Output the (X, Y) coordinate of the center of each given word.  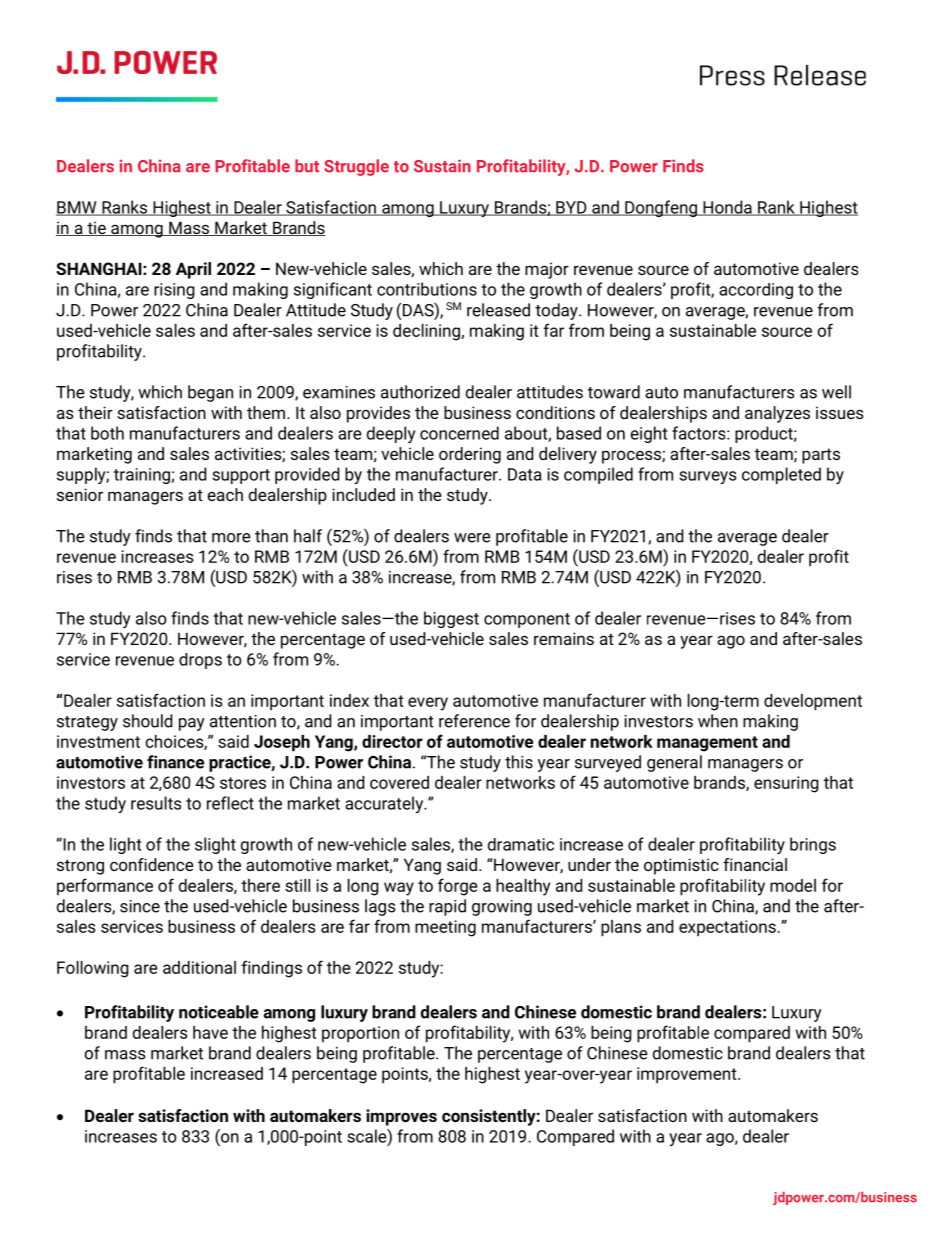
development (813, 702)
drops (200, 661)
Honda (727, 208)
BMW (77, 208)
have (210, 1032)
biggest (451, 619)
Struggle (356, 167)
